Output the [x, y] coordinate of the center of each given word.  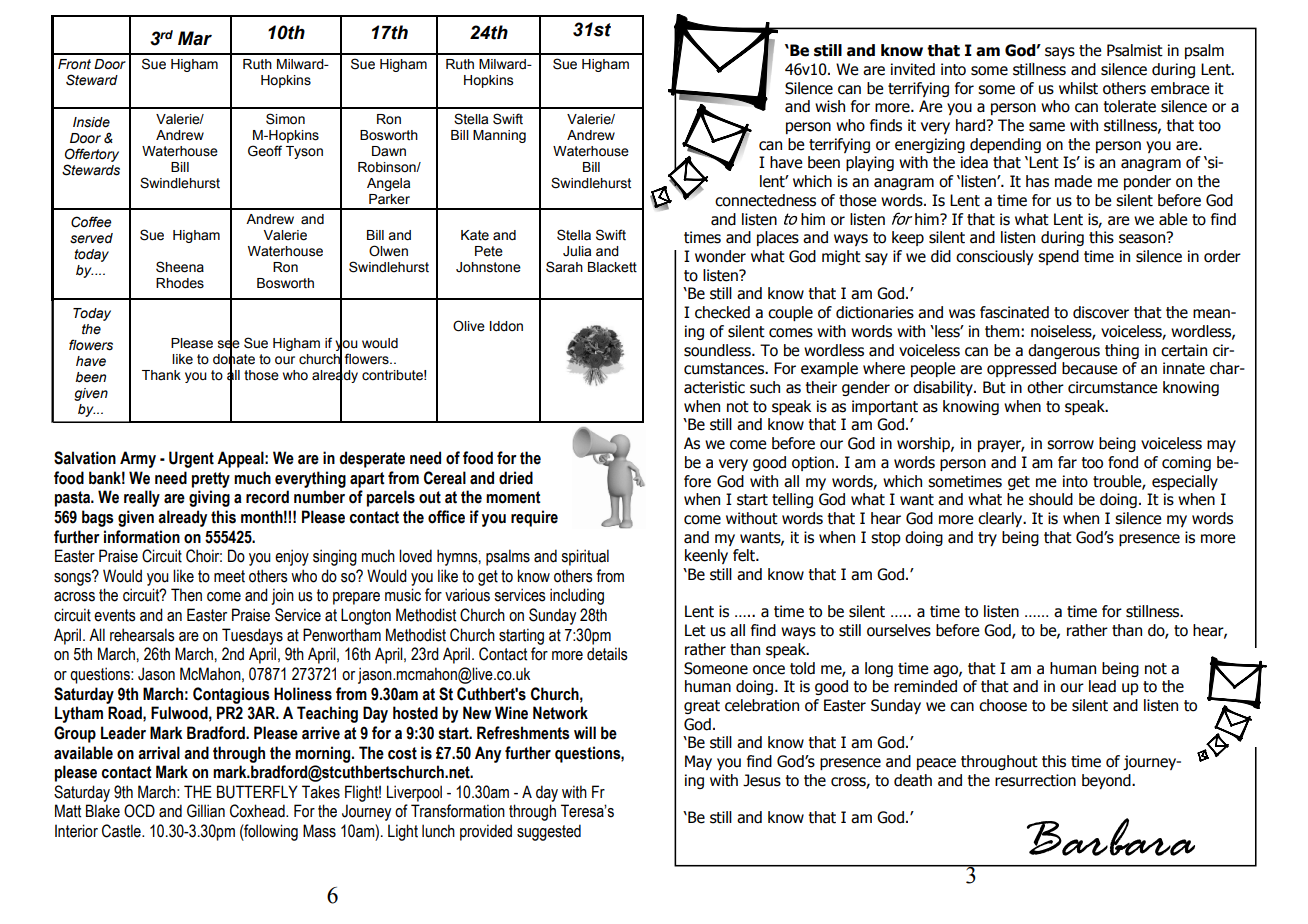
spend [1058, 257]
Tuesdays [252, 636]
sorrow [1070, 445]
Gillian [206, 811]
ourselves [899, 630]
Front [74, 64]
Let [695, 630]
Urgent [191, 459]
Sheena [180, 267]
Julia [577, 251]
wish [830, 106]
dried [516, 478]
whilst [1078, 88]
